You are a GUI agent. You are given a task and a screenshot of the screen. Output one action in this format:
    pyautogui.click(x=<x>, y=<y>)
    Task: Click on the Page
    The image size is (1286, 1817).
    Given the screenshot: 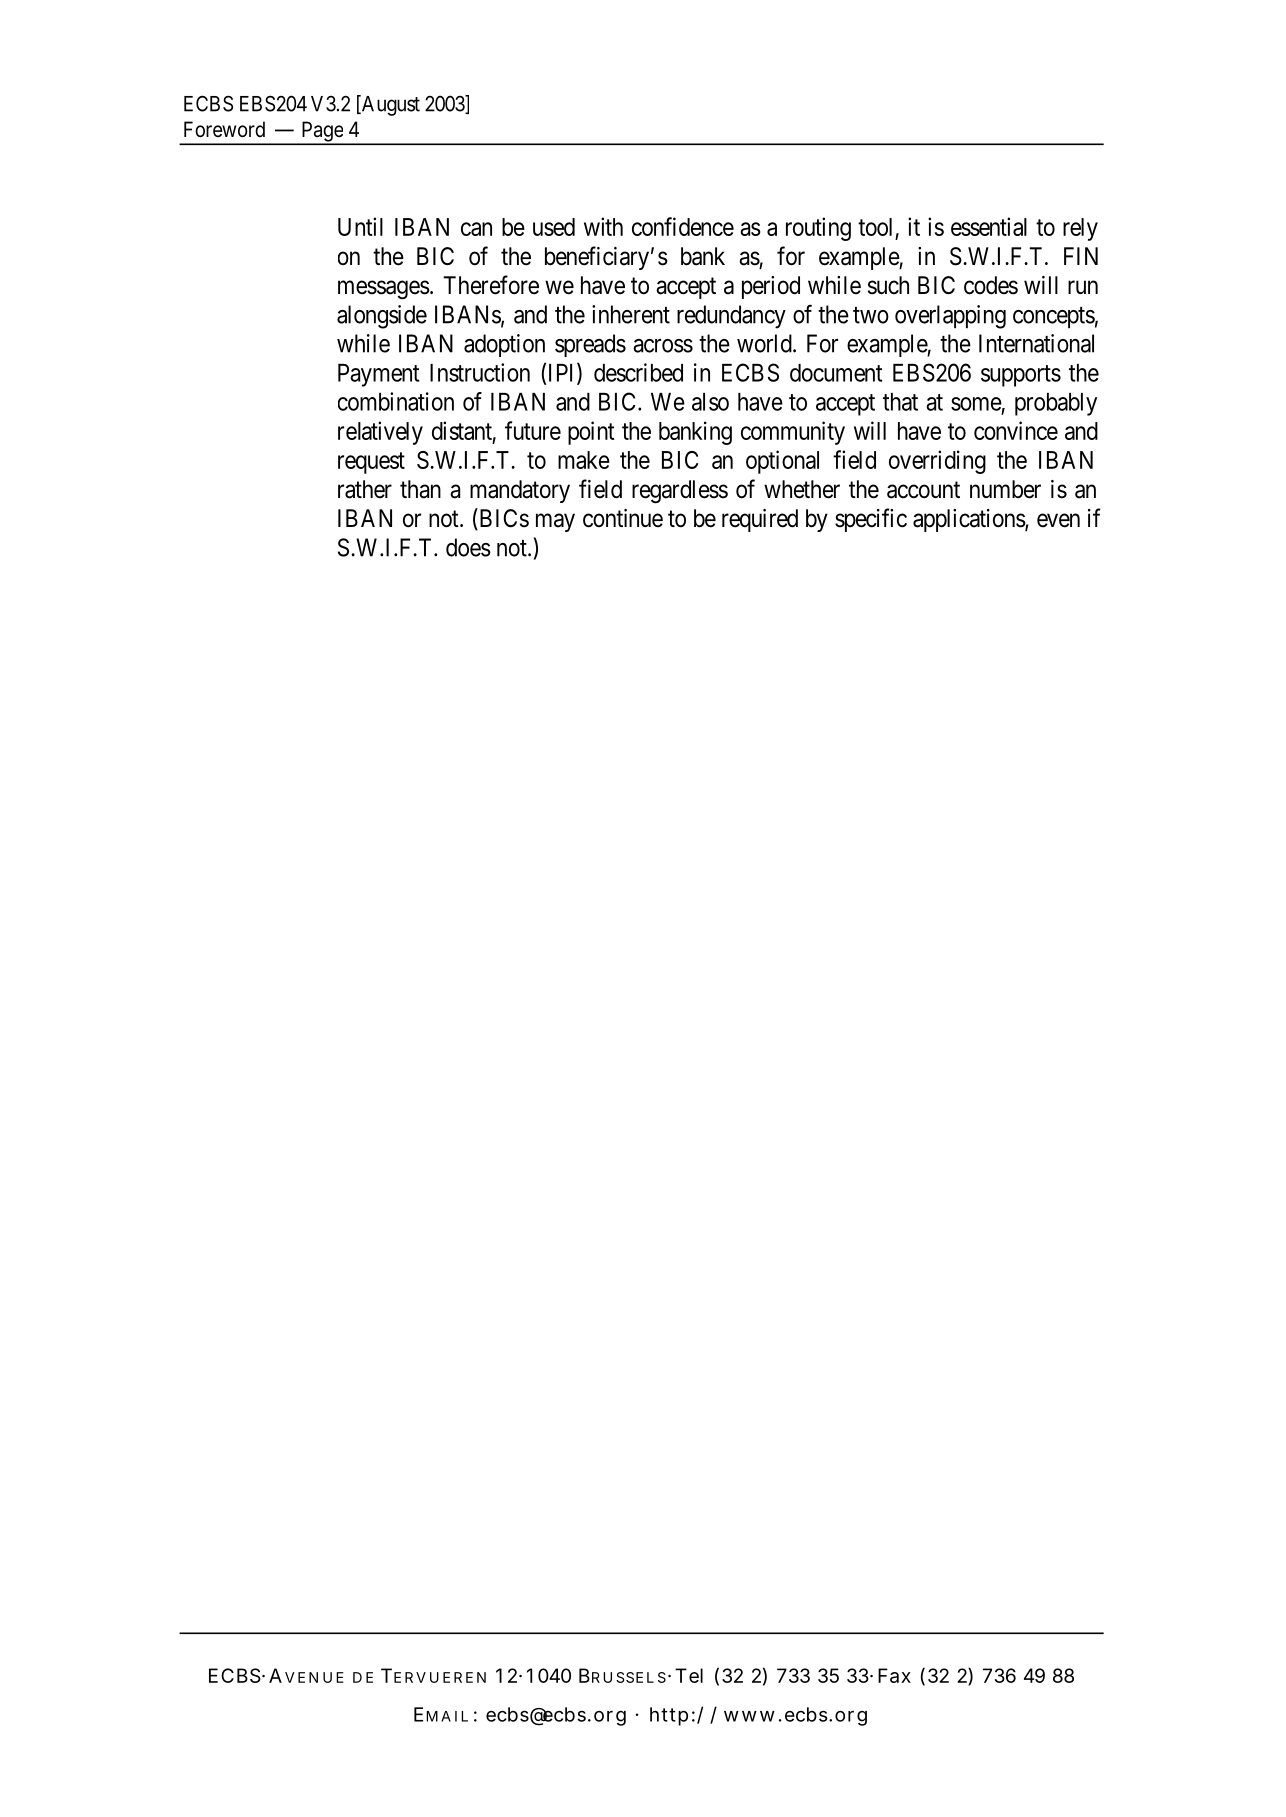 What is the action you would take?
    pyautogui.click(x=322, y=132)
